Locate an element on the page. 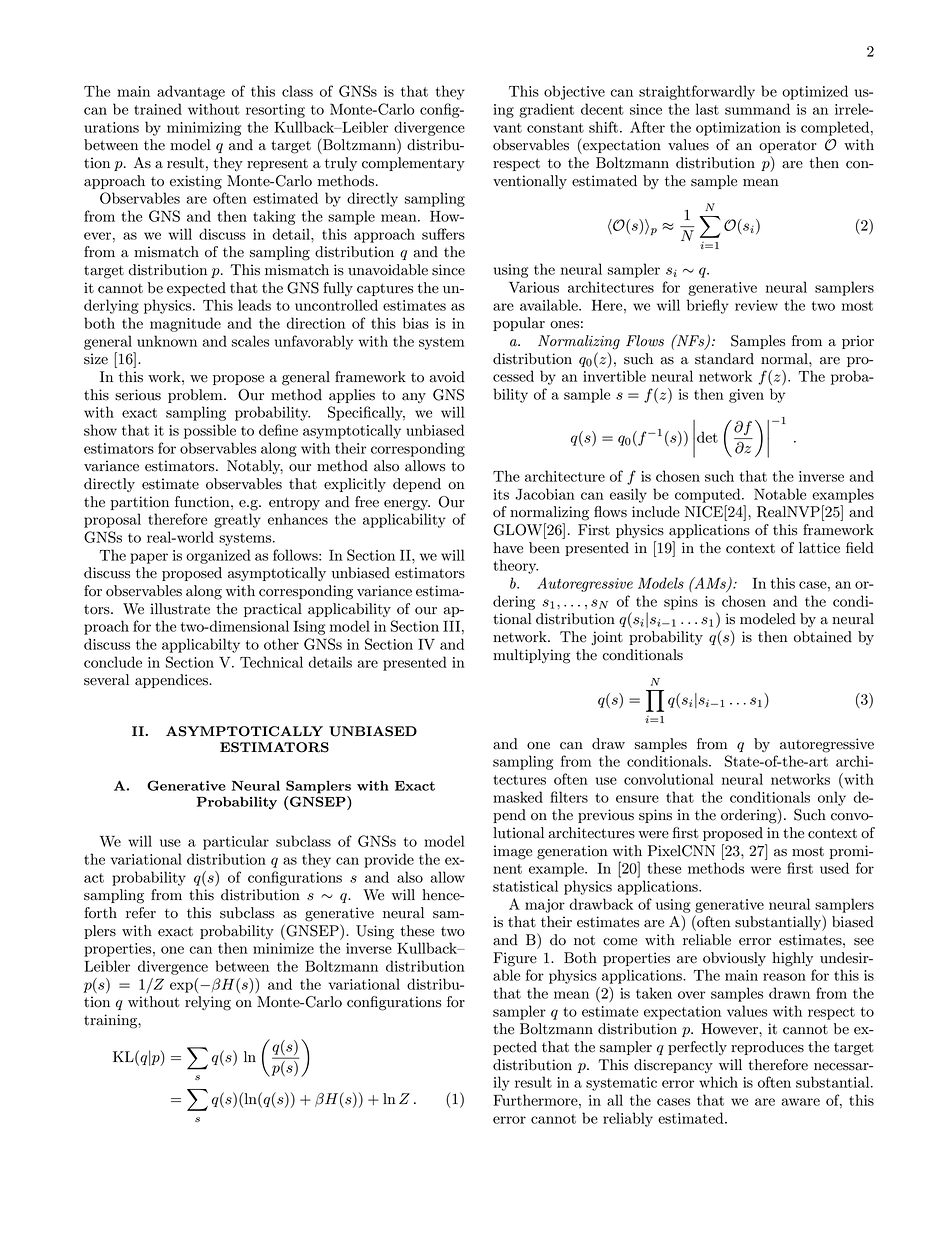  image is located at coordinates (512, 852).
